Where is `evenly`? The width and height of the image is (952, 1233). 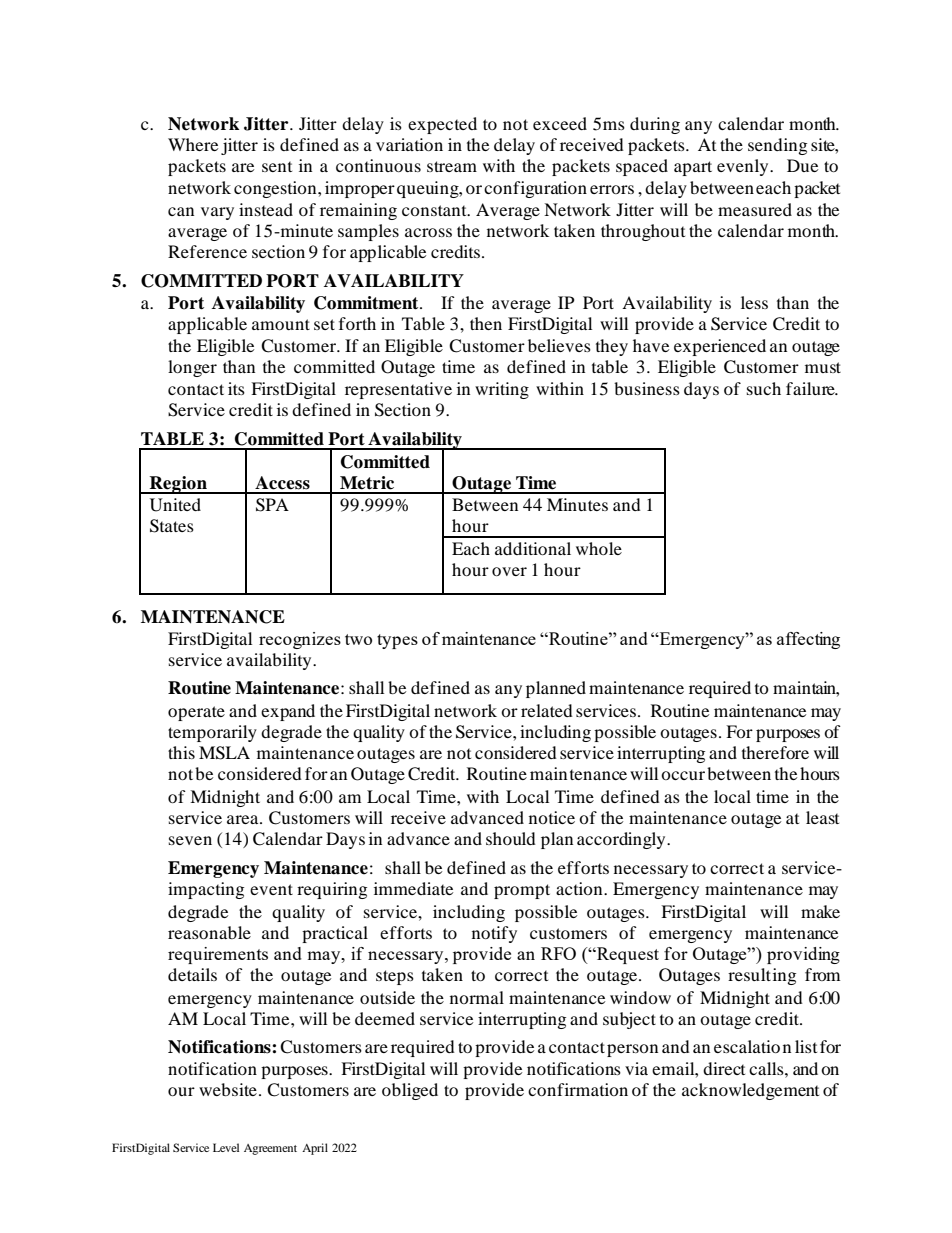 evenly is located at coordinates (744, 167).
